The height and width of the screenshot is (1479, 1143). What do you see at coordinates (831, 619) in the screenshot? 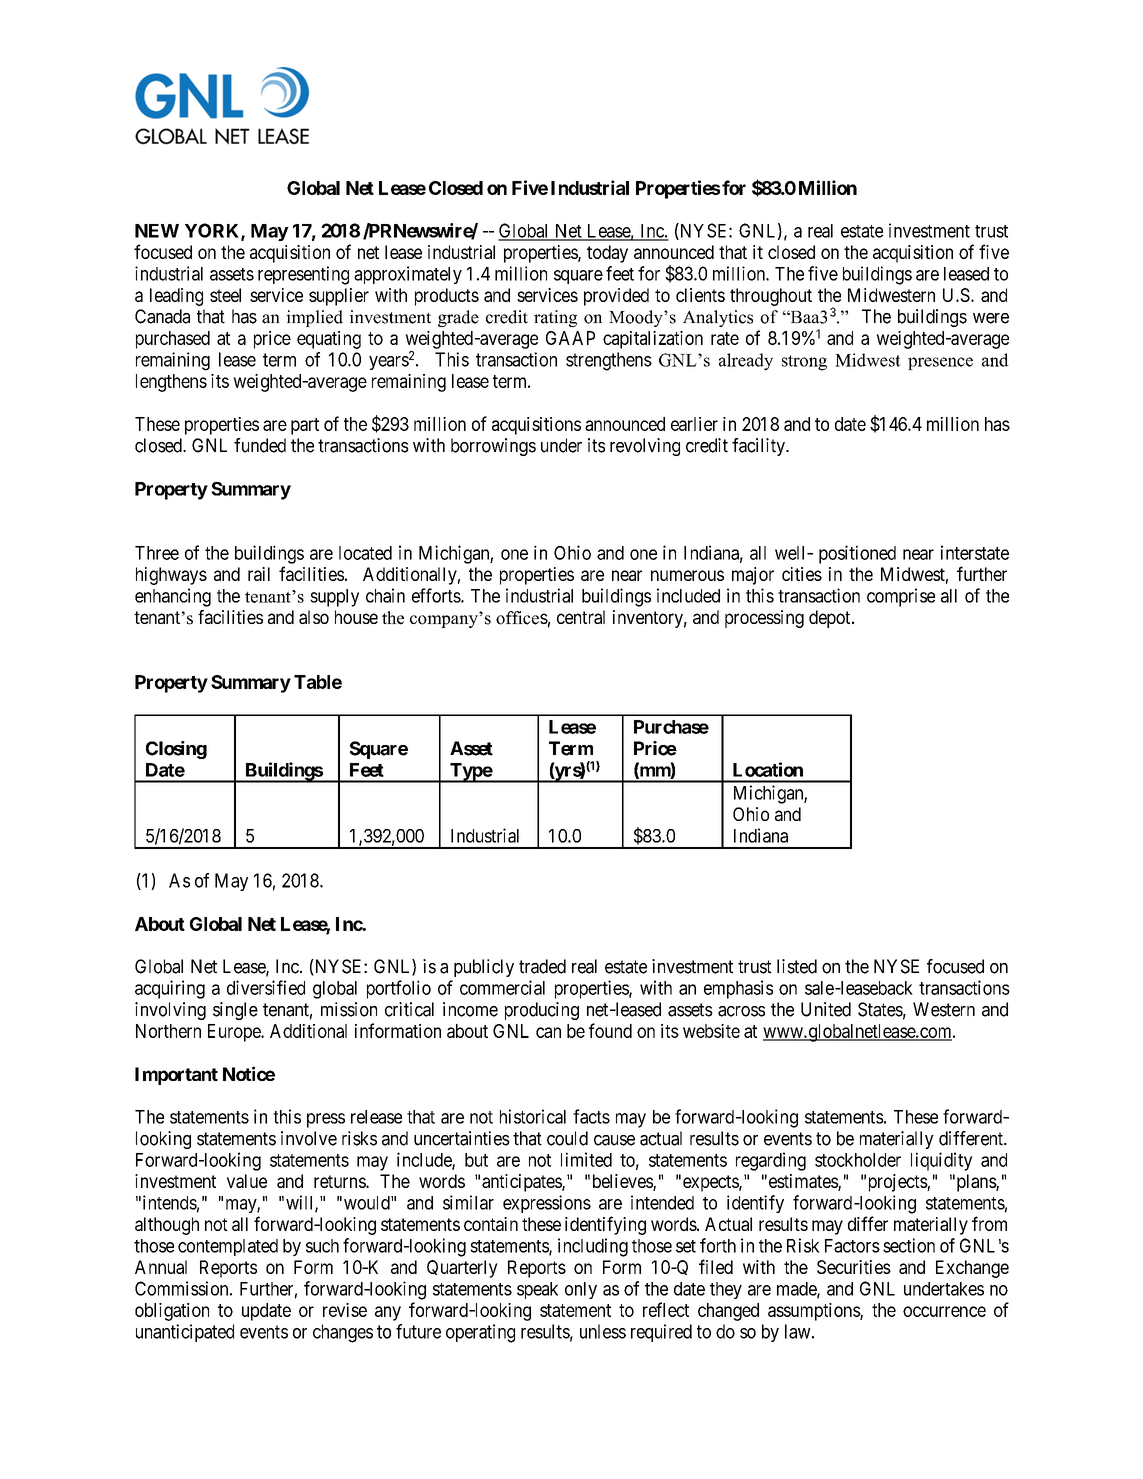
I see `depot` at bounding box center [831, 619].
